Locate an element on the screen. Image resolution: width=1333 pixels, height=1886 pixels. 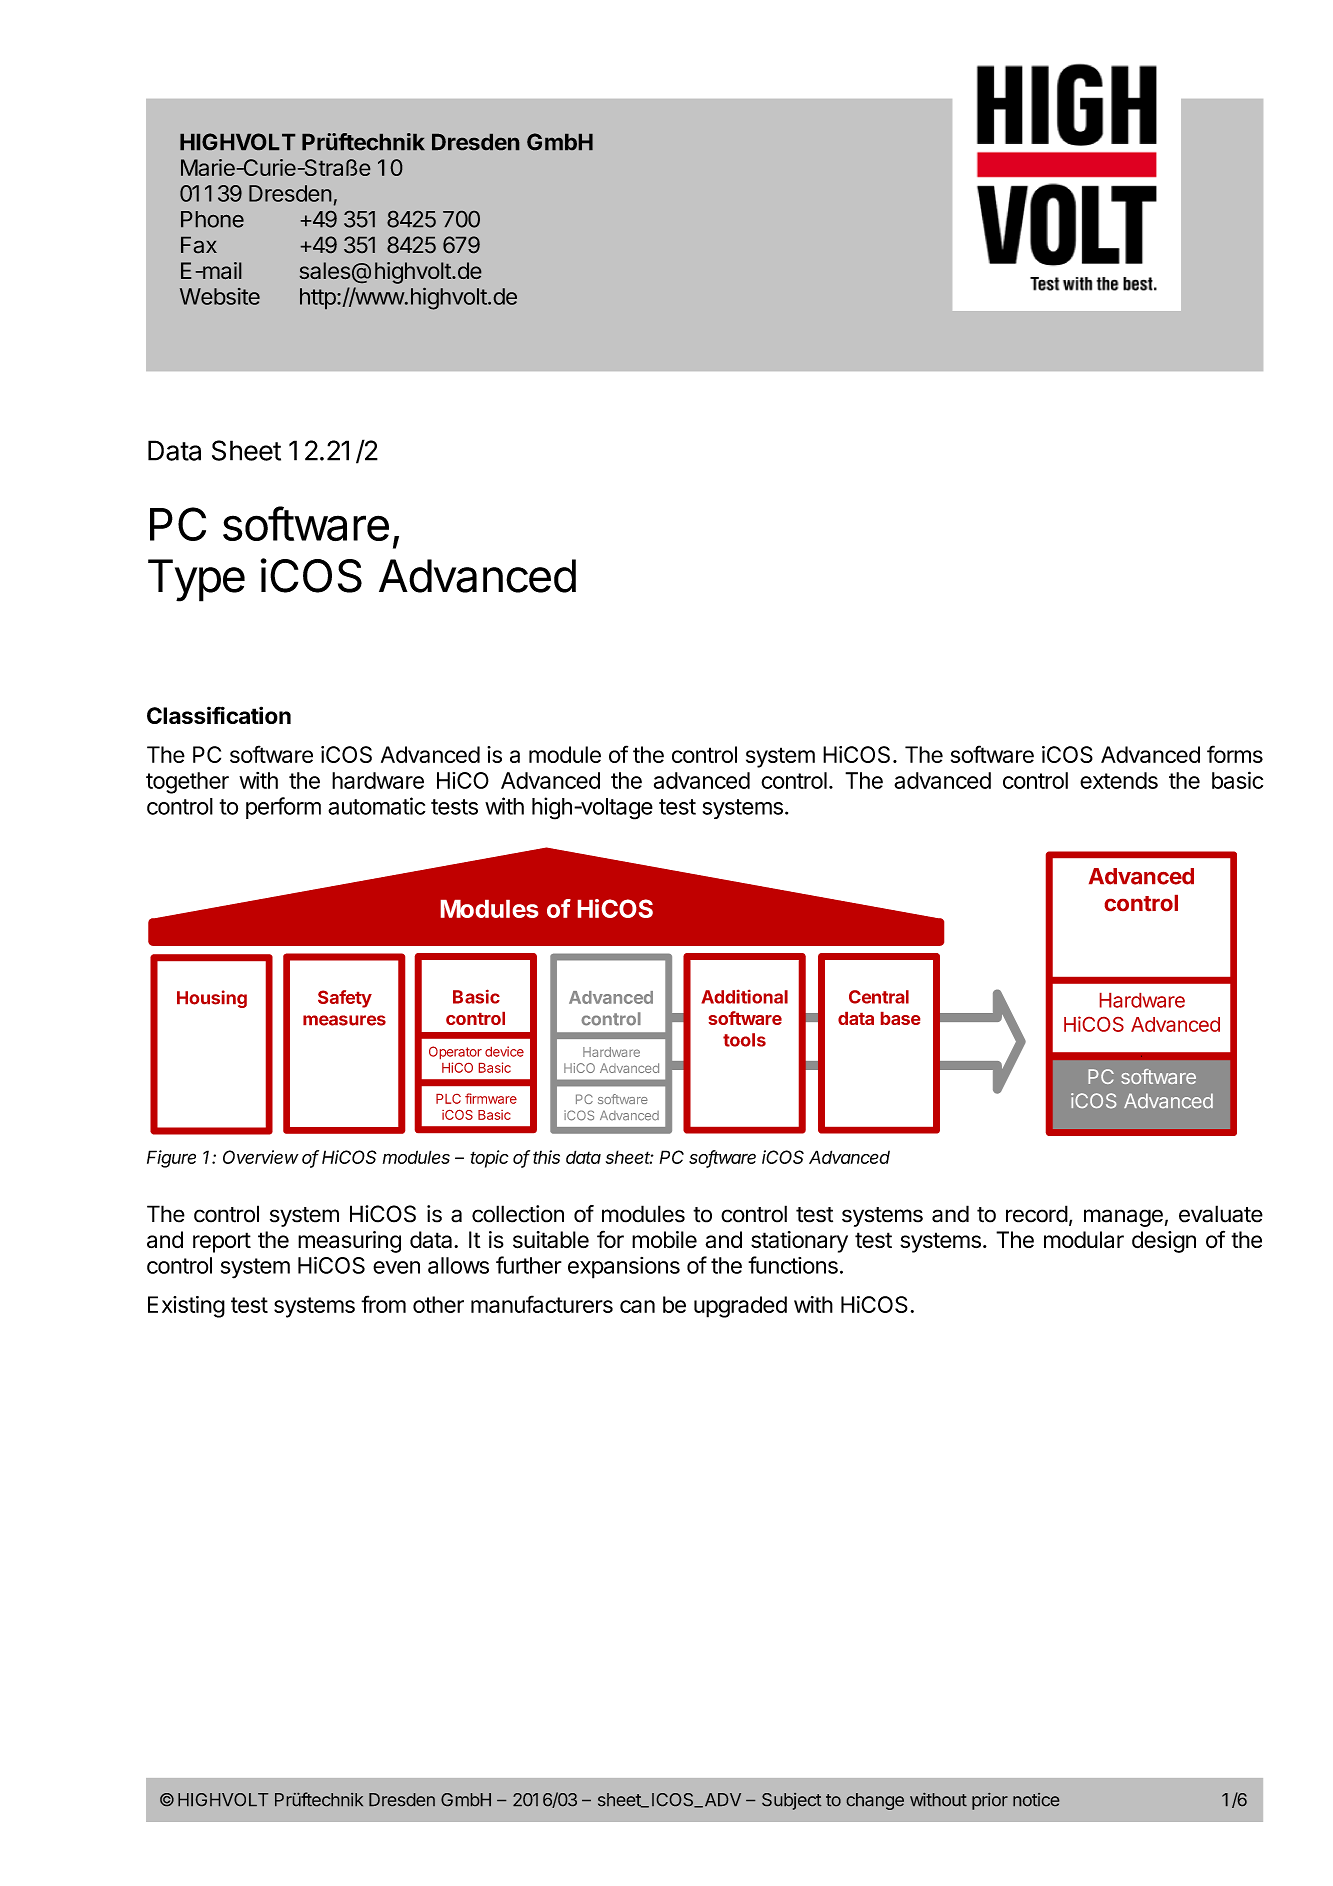
notice is located at coordinates (1036, 1799).
